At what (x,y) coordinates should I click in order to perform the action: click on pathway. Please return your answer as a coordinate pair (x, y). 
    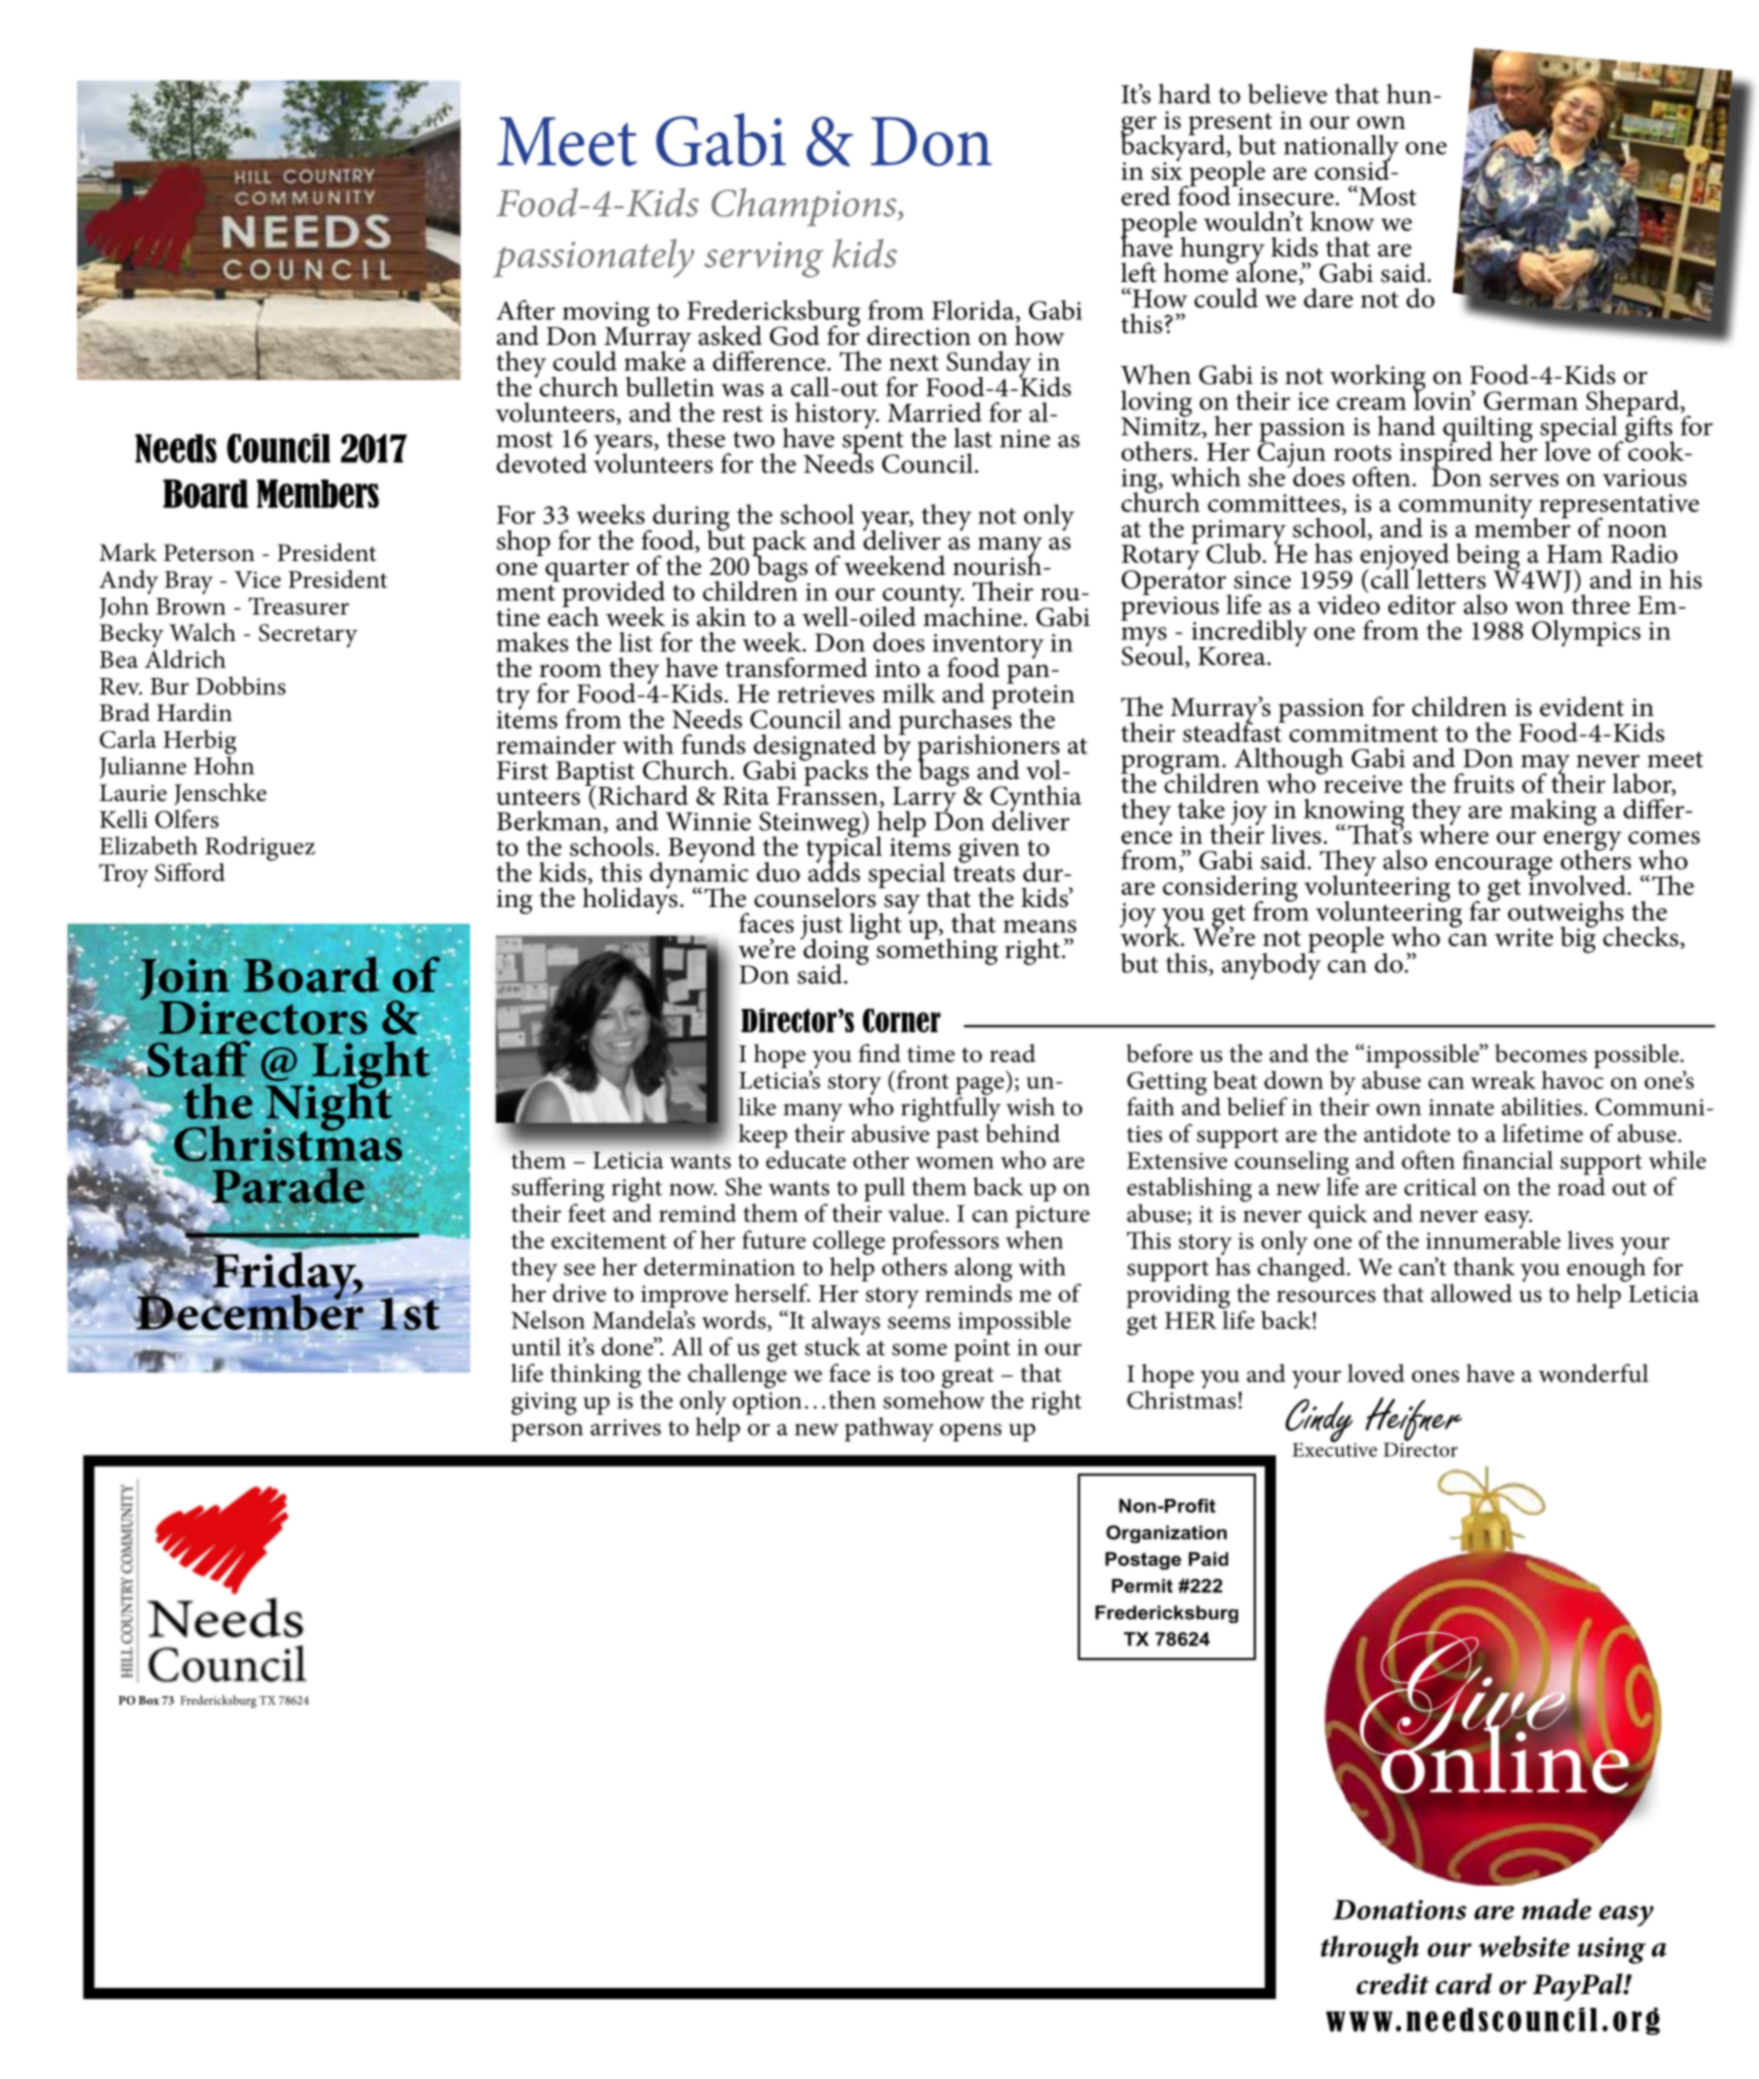
    Looking at the image, I should click on (889, 1429).
